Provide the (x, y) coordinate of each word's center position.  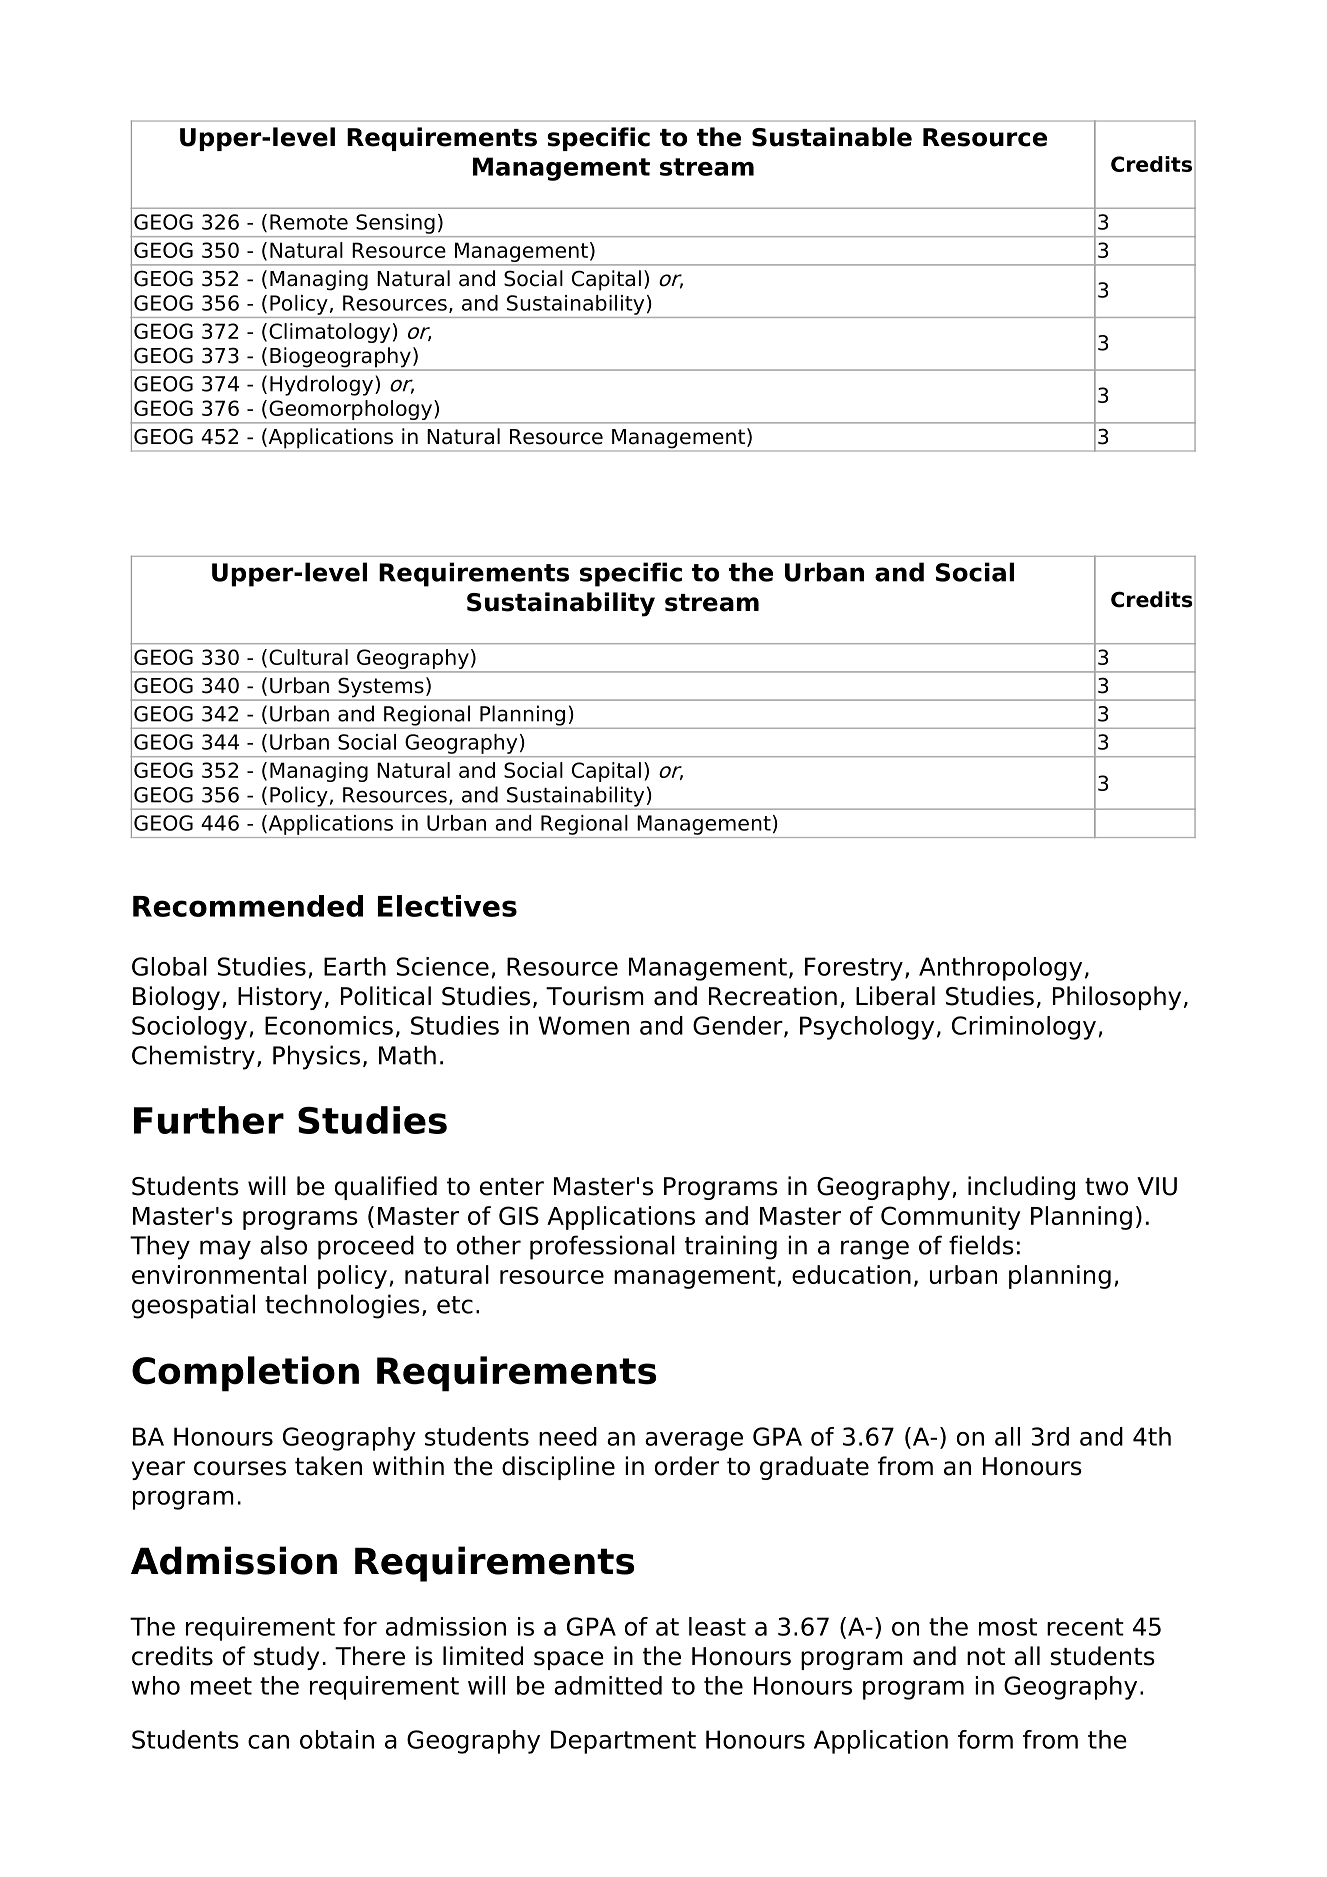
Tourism (595, 996)
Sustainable (832, 137)
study (286, 1658)
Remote (309, 222)
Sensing (395, 224)
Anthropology (1000, 969)
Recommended (248, 906)
